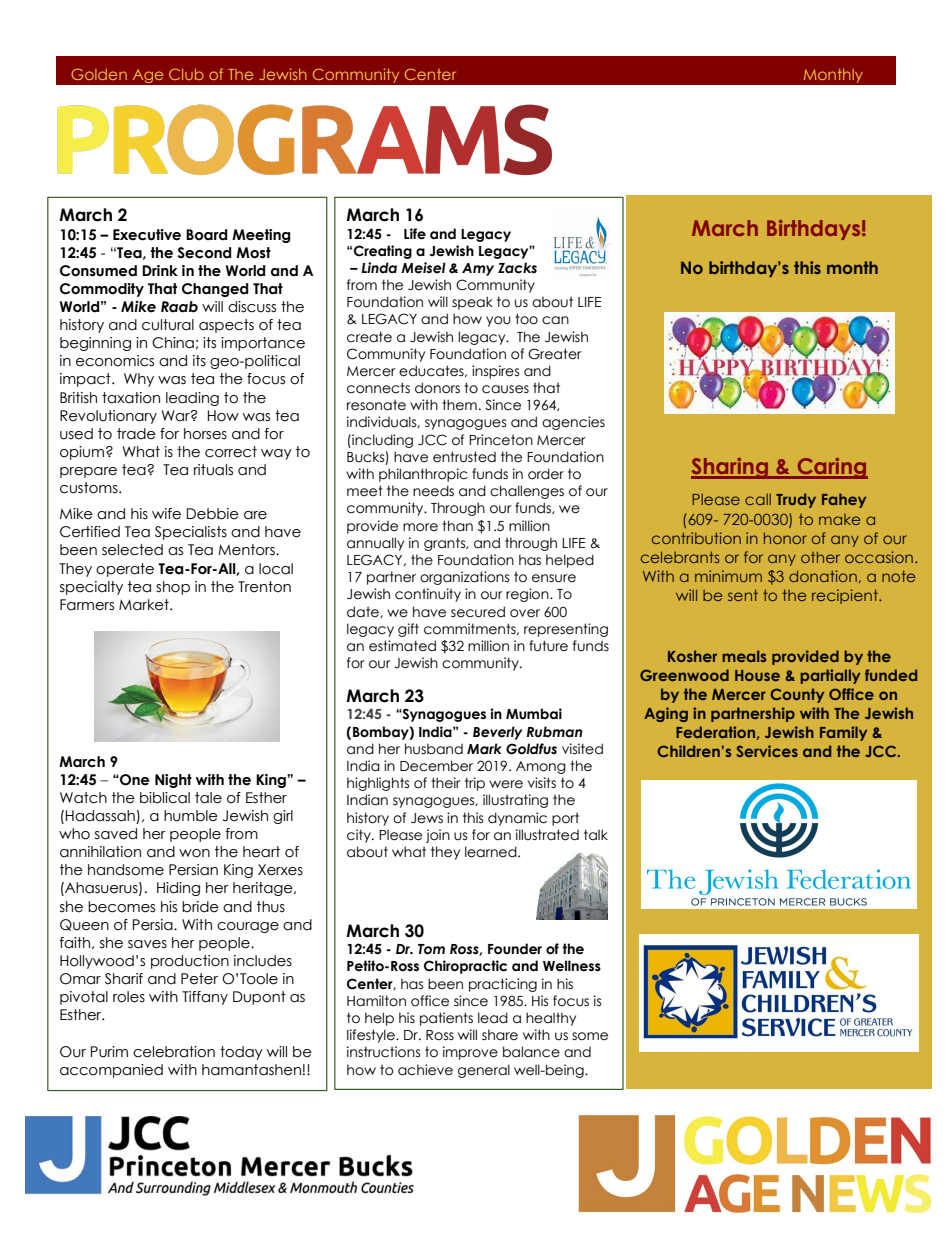 The width and height of the document is (952, 1233). I want to click on Creating, so click(383, 252).
